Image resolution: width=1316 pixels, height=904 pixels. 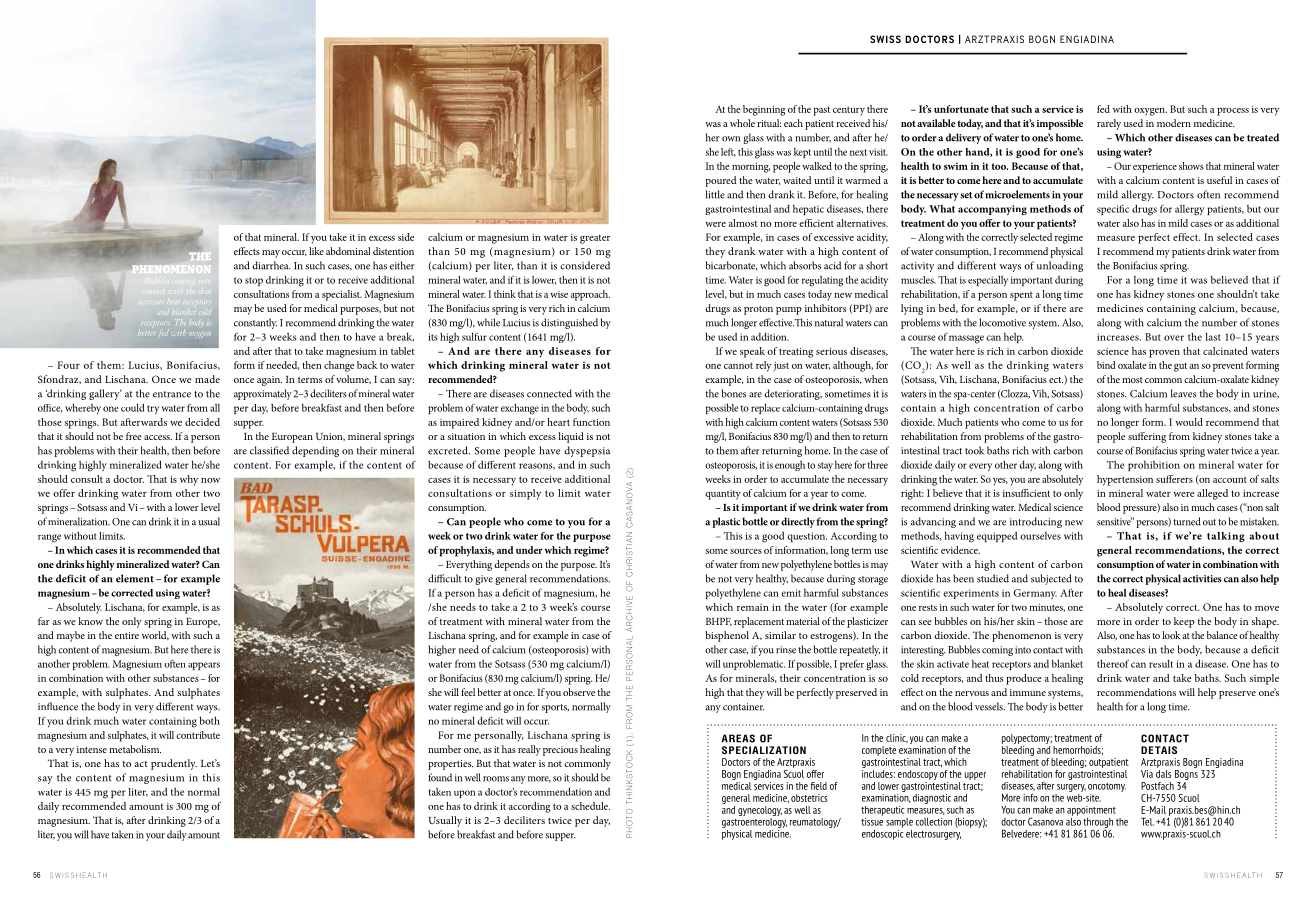 What do you see at coordinates (316, 251) in the image?
I see `like` at bounding box center [316, 251].
